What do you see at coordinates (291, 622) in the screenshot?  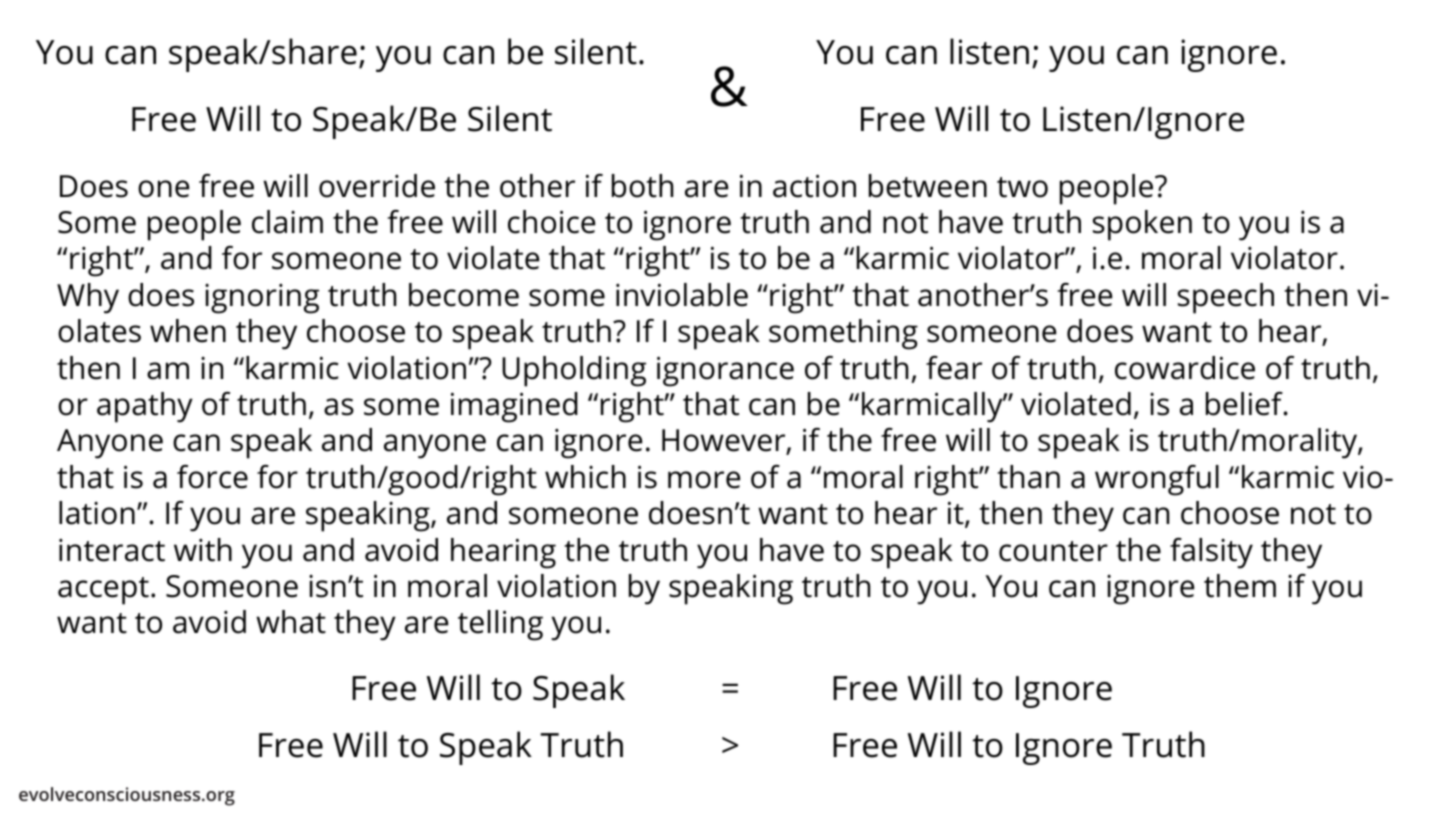 I see `what` at bounding box center [291, 622].
